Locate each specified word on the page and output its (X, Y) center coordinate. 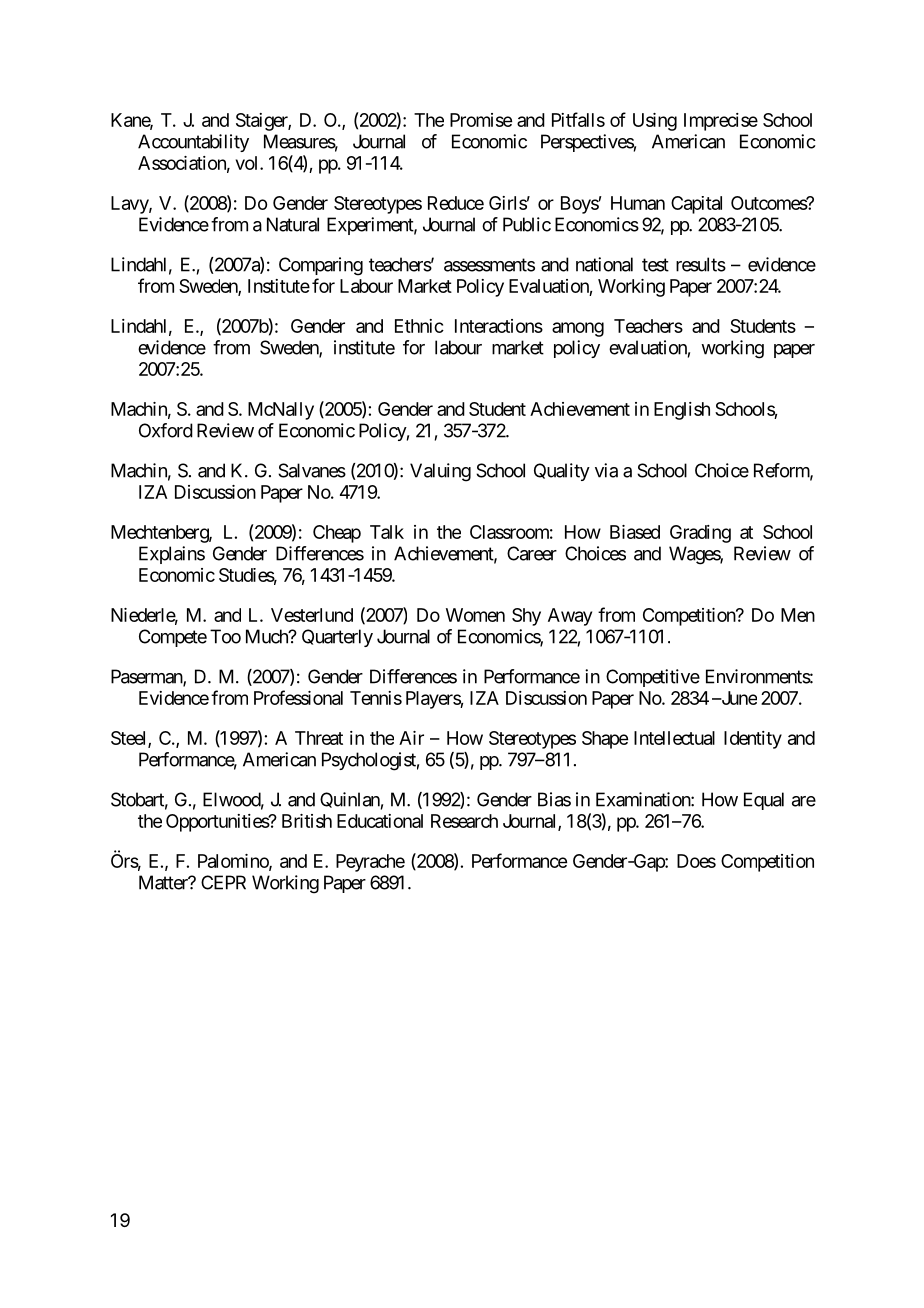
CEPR (223, 882)
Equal (764, 801)
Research (464, 821)
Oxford (166, 430)
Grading (700, 534)
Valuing (440, 472)
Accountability (193, 143)
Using (655, 122)
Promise (481, 120)
